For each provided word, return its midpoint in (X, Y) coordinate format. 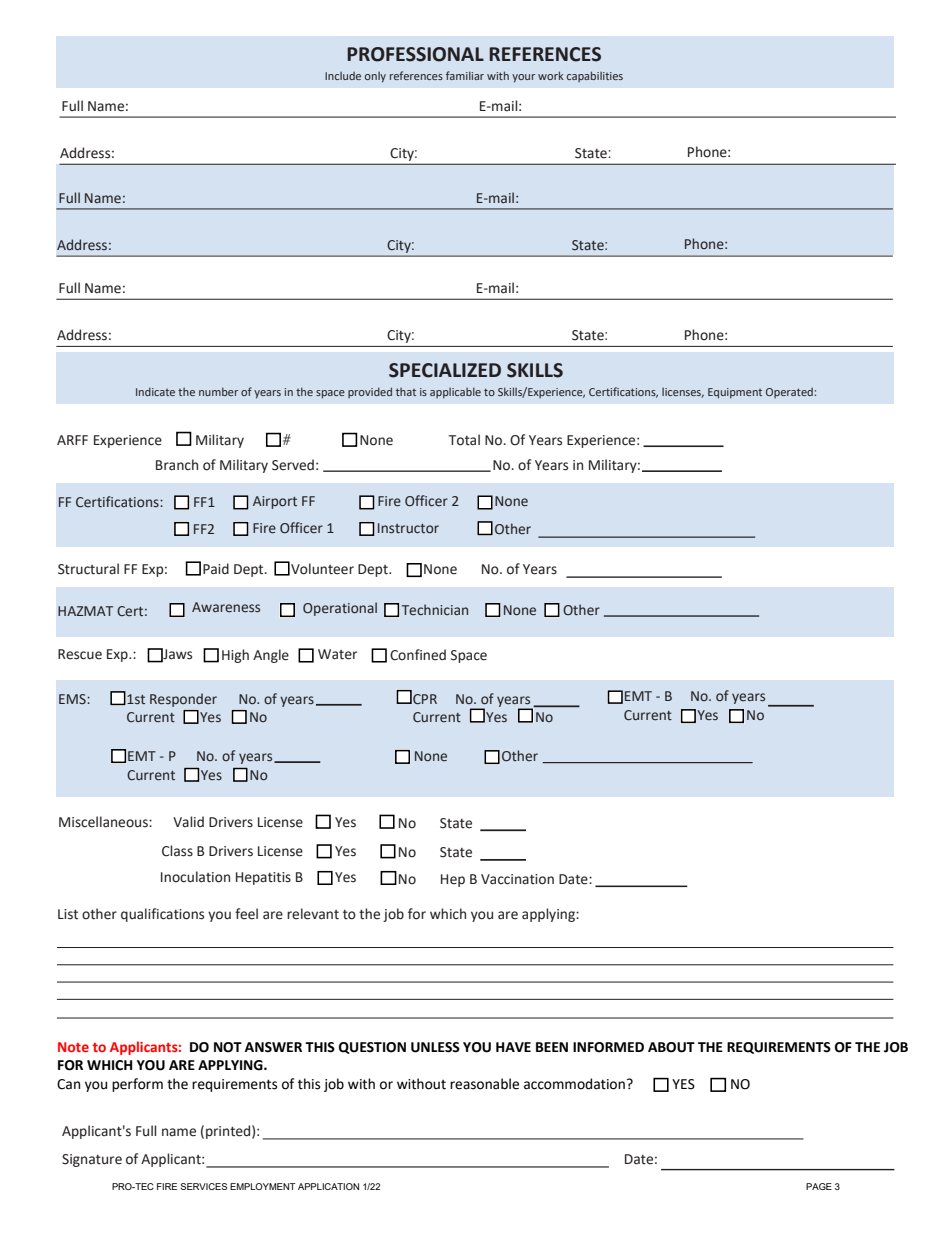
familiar (465, 75)
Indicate (155, 391)
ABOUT (671, 1047)
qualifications (162, 915)
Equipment (735, 393)
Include (343, 76)
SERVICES (203, 1186)
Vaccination (517, 879)
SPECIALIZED (445, 370)
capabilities (595, 76)
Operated (789, 393)
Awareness (226, 607)
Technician (435, 609)
